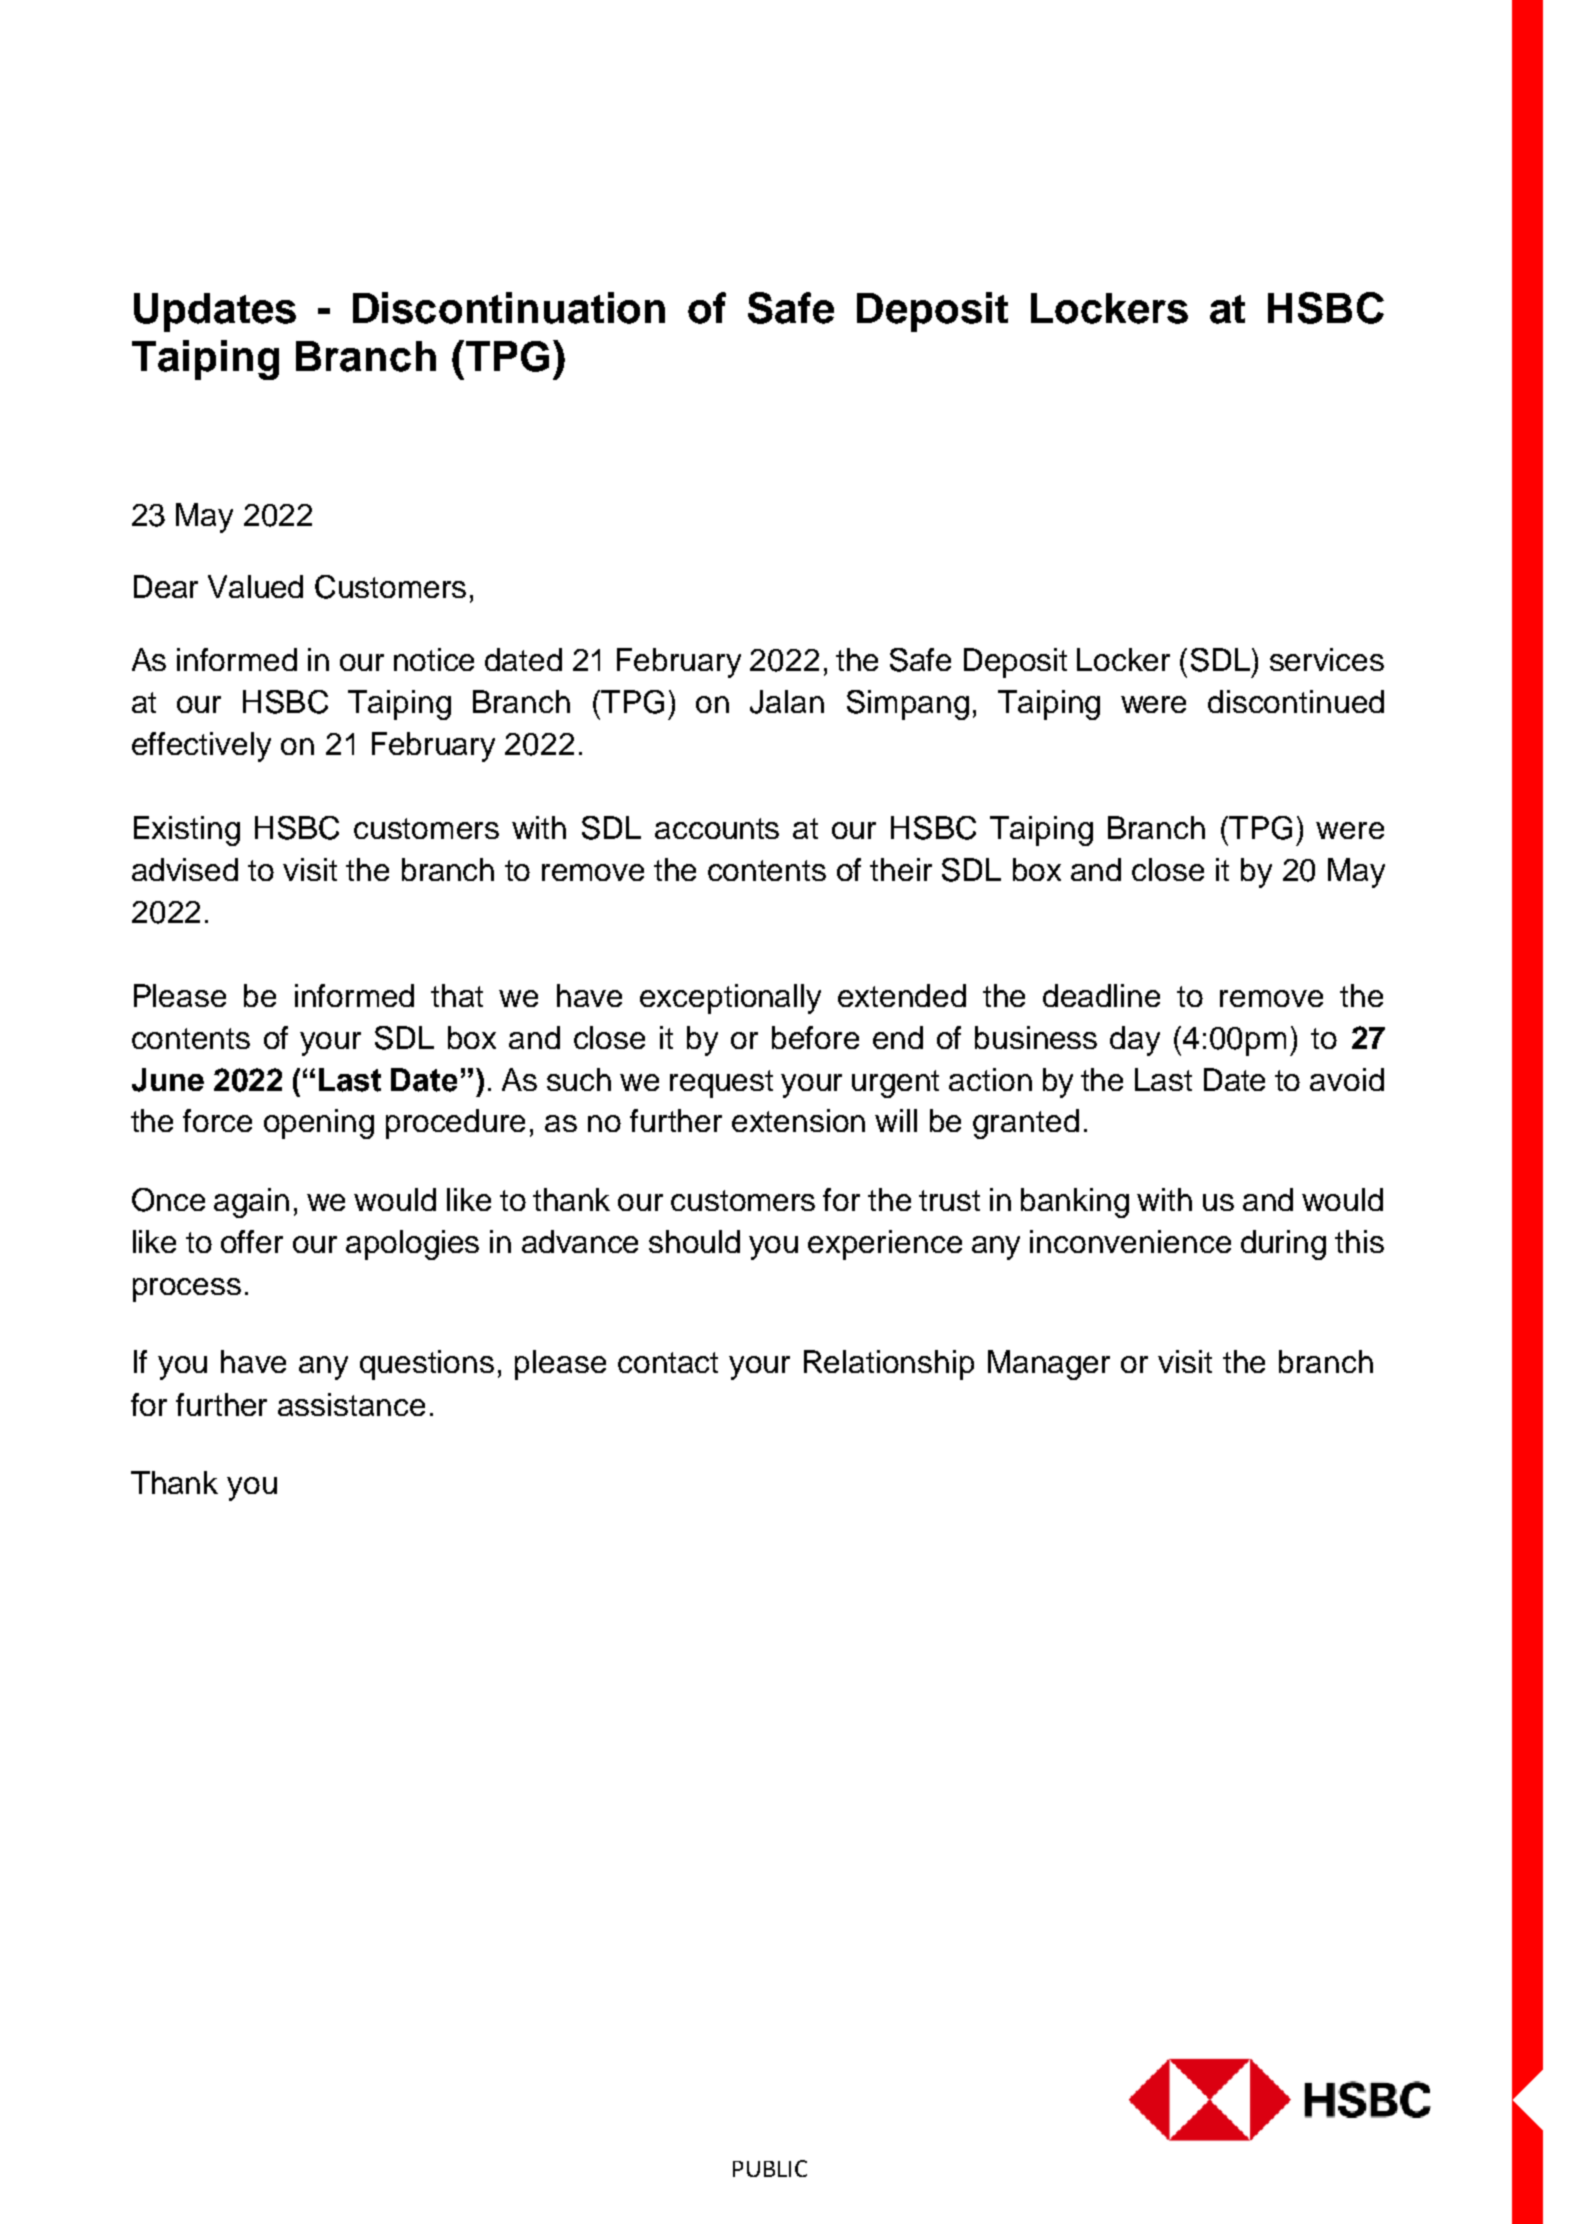 The image size is (1573, 2224). I want to click on Manager, so click(1049, 1365).
